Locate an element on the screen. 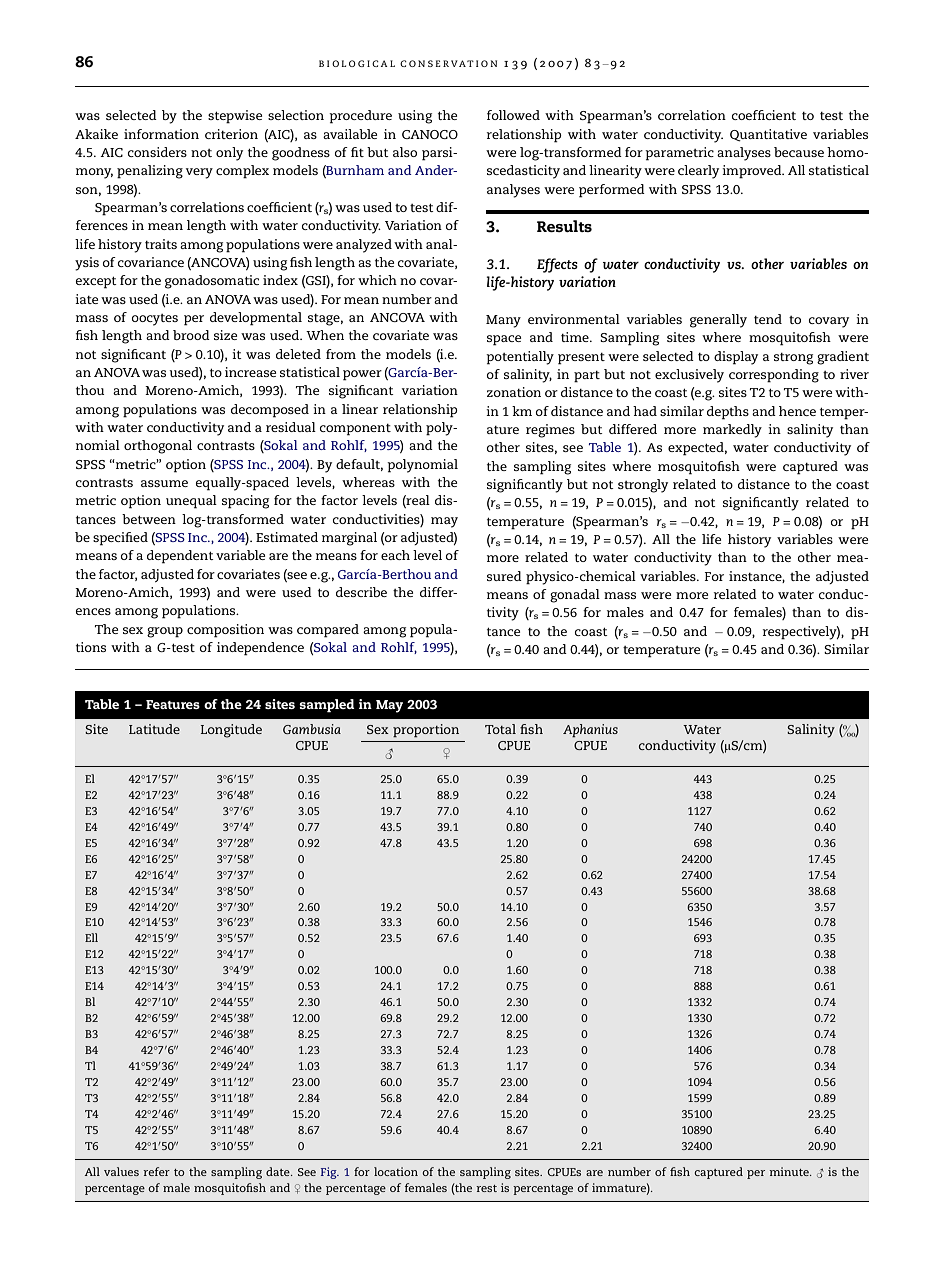 Image resolution: width=952 pixels, height=1270 pixels. assume is located at coordinates (164, 483).
